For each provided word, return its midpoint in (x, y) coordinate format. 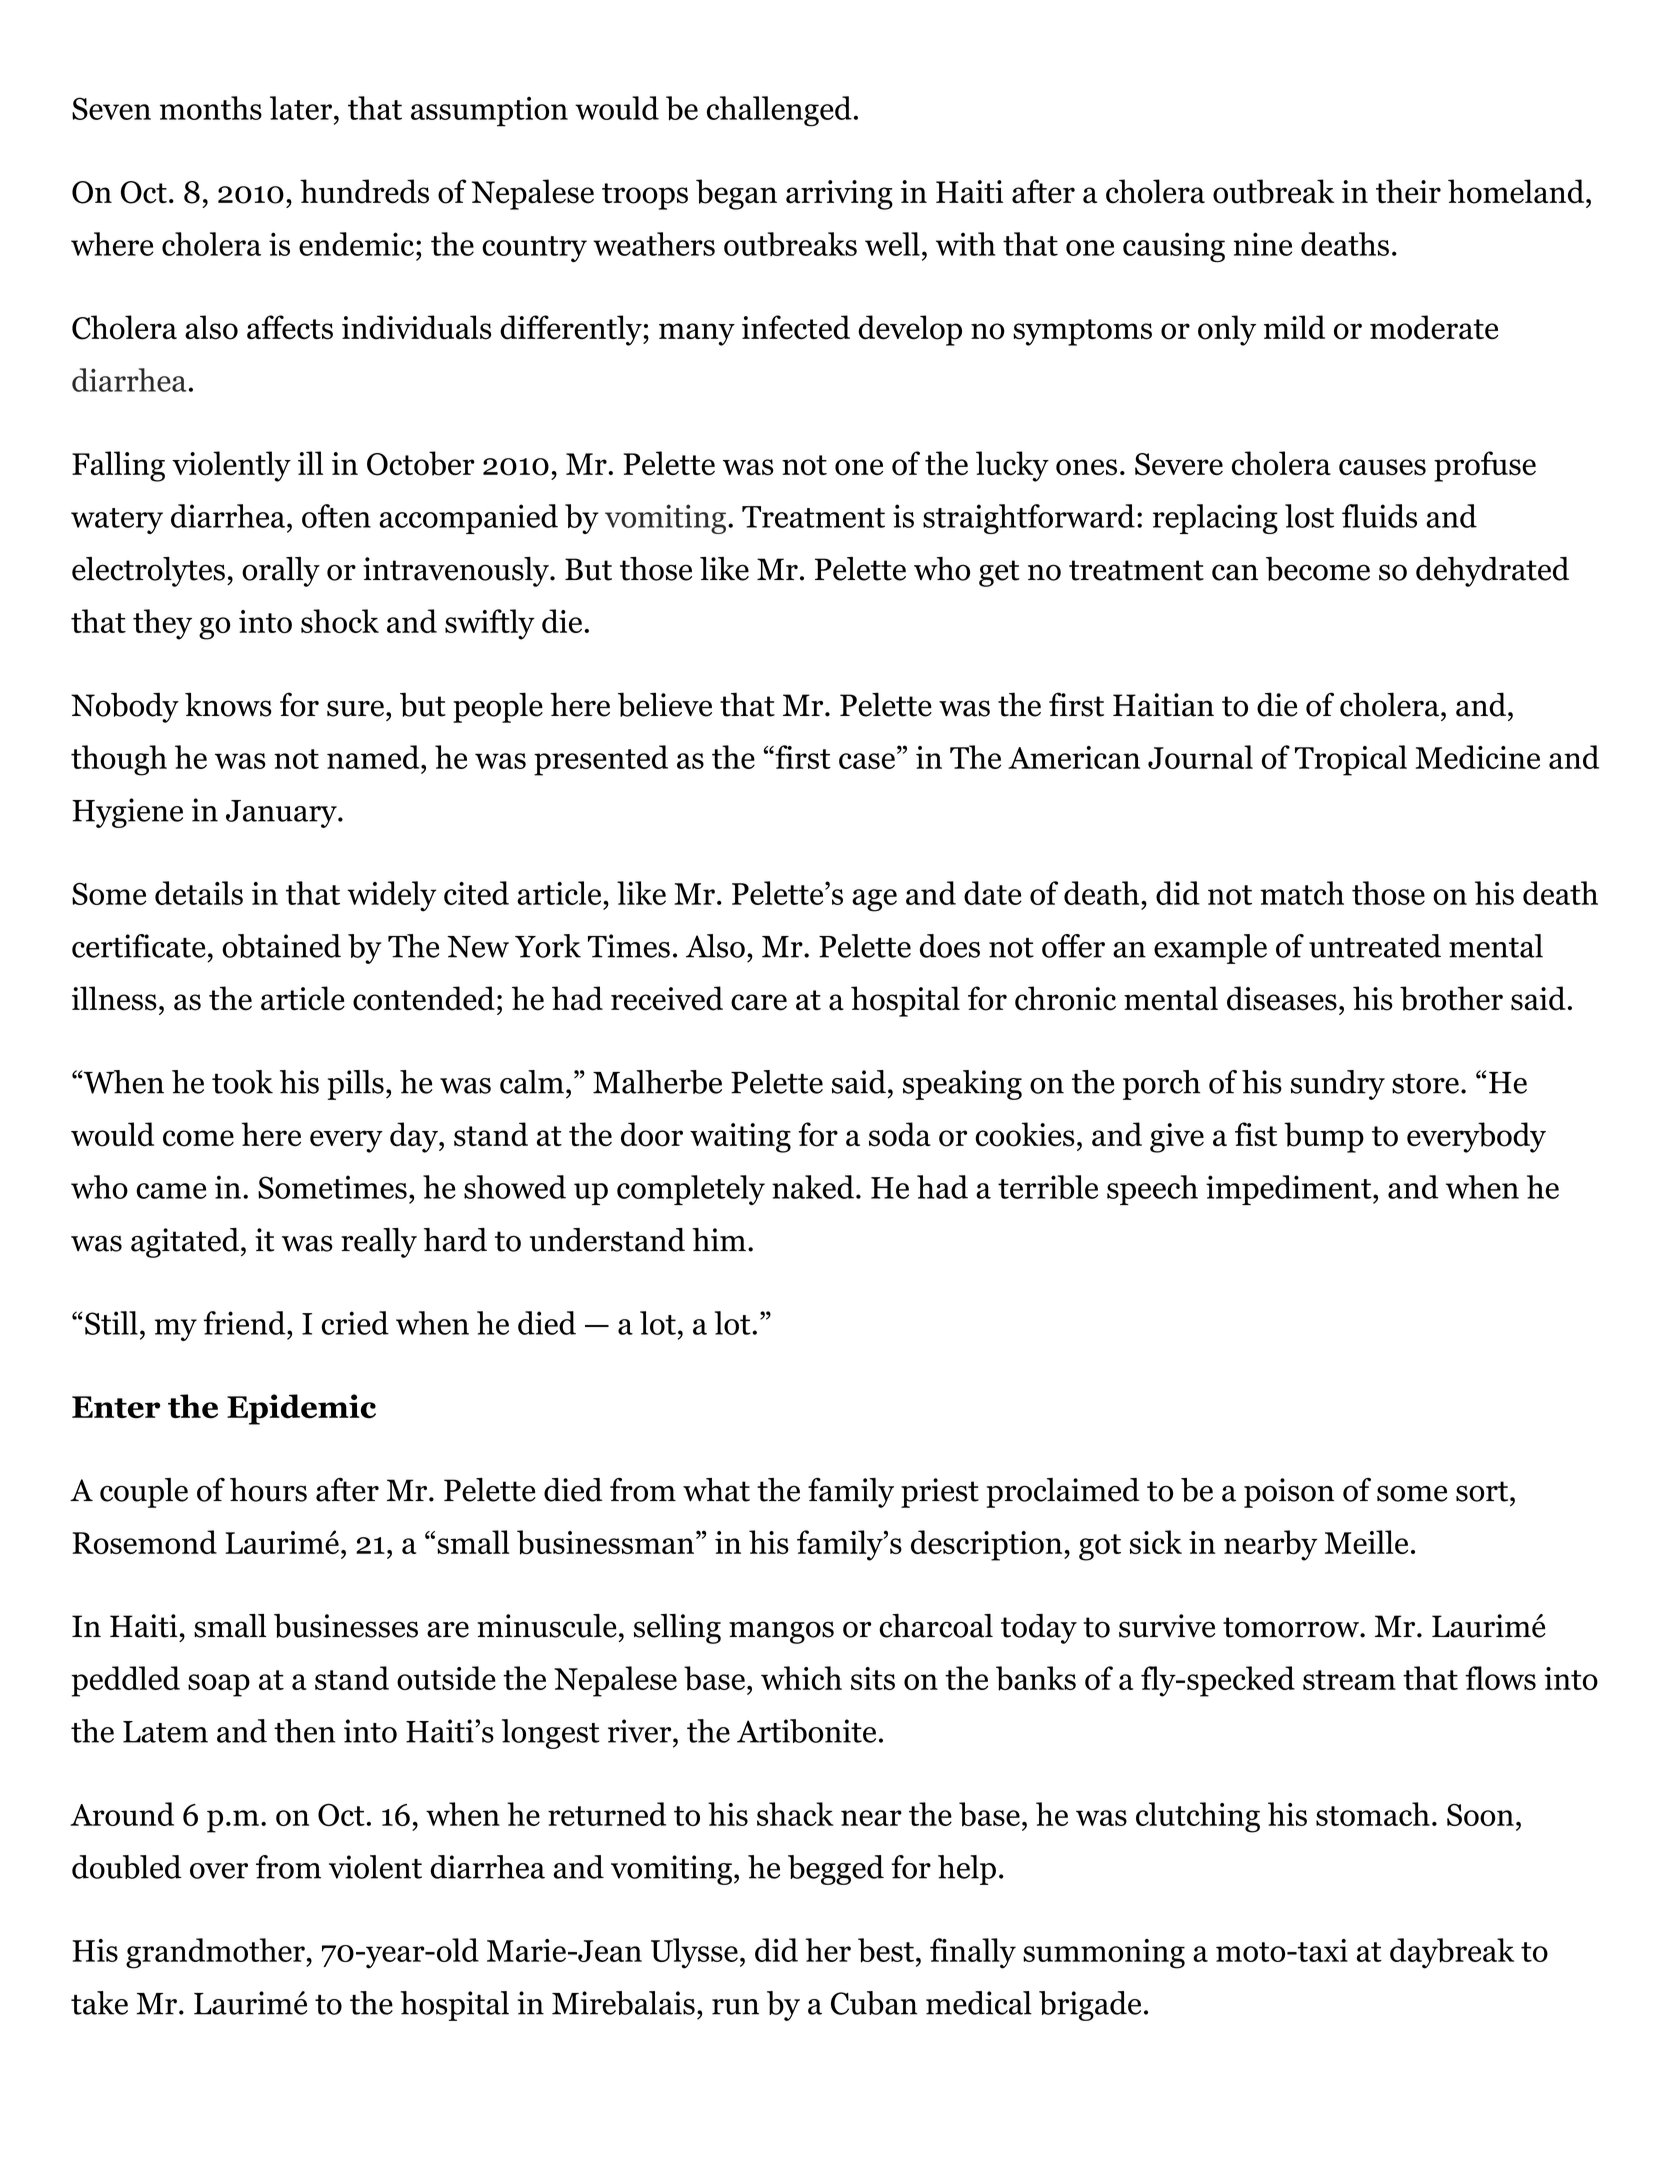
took (242, 1082)
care (759, 1002)
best (886, 1950)
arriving (839, 195)
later (301, 108)
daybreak (1452, 1953)
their (1408, 191)
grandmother (216, 1953)
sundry (1338, 1085)
